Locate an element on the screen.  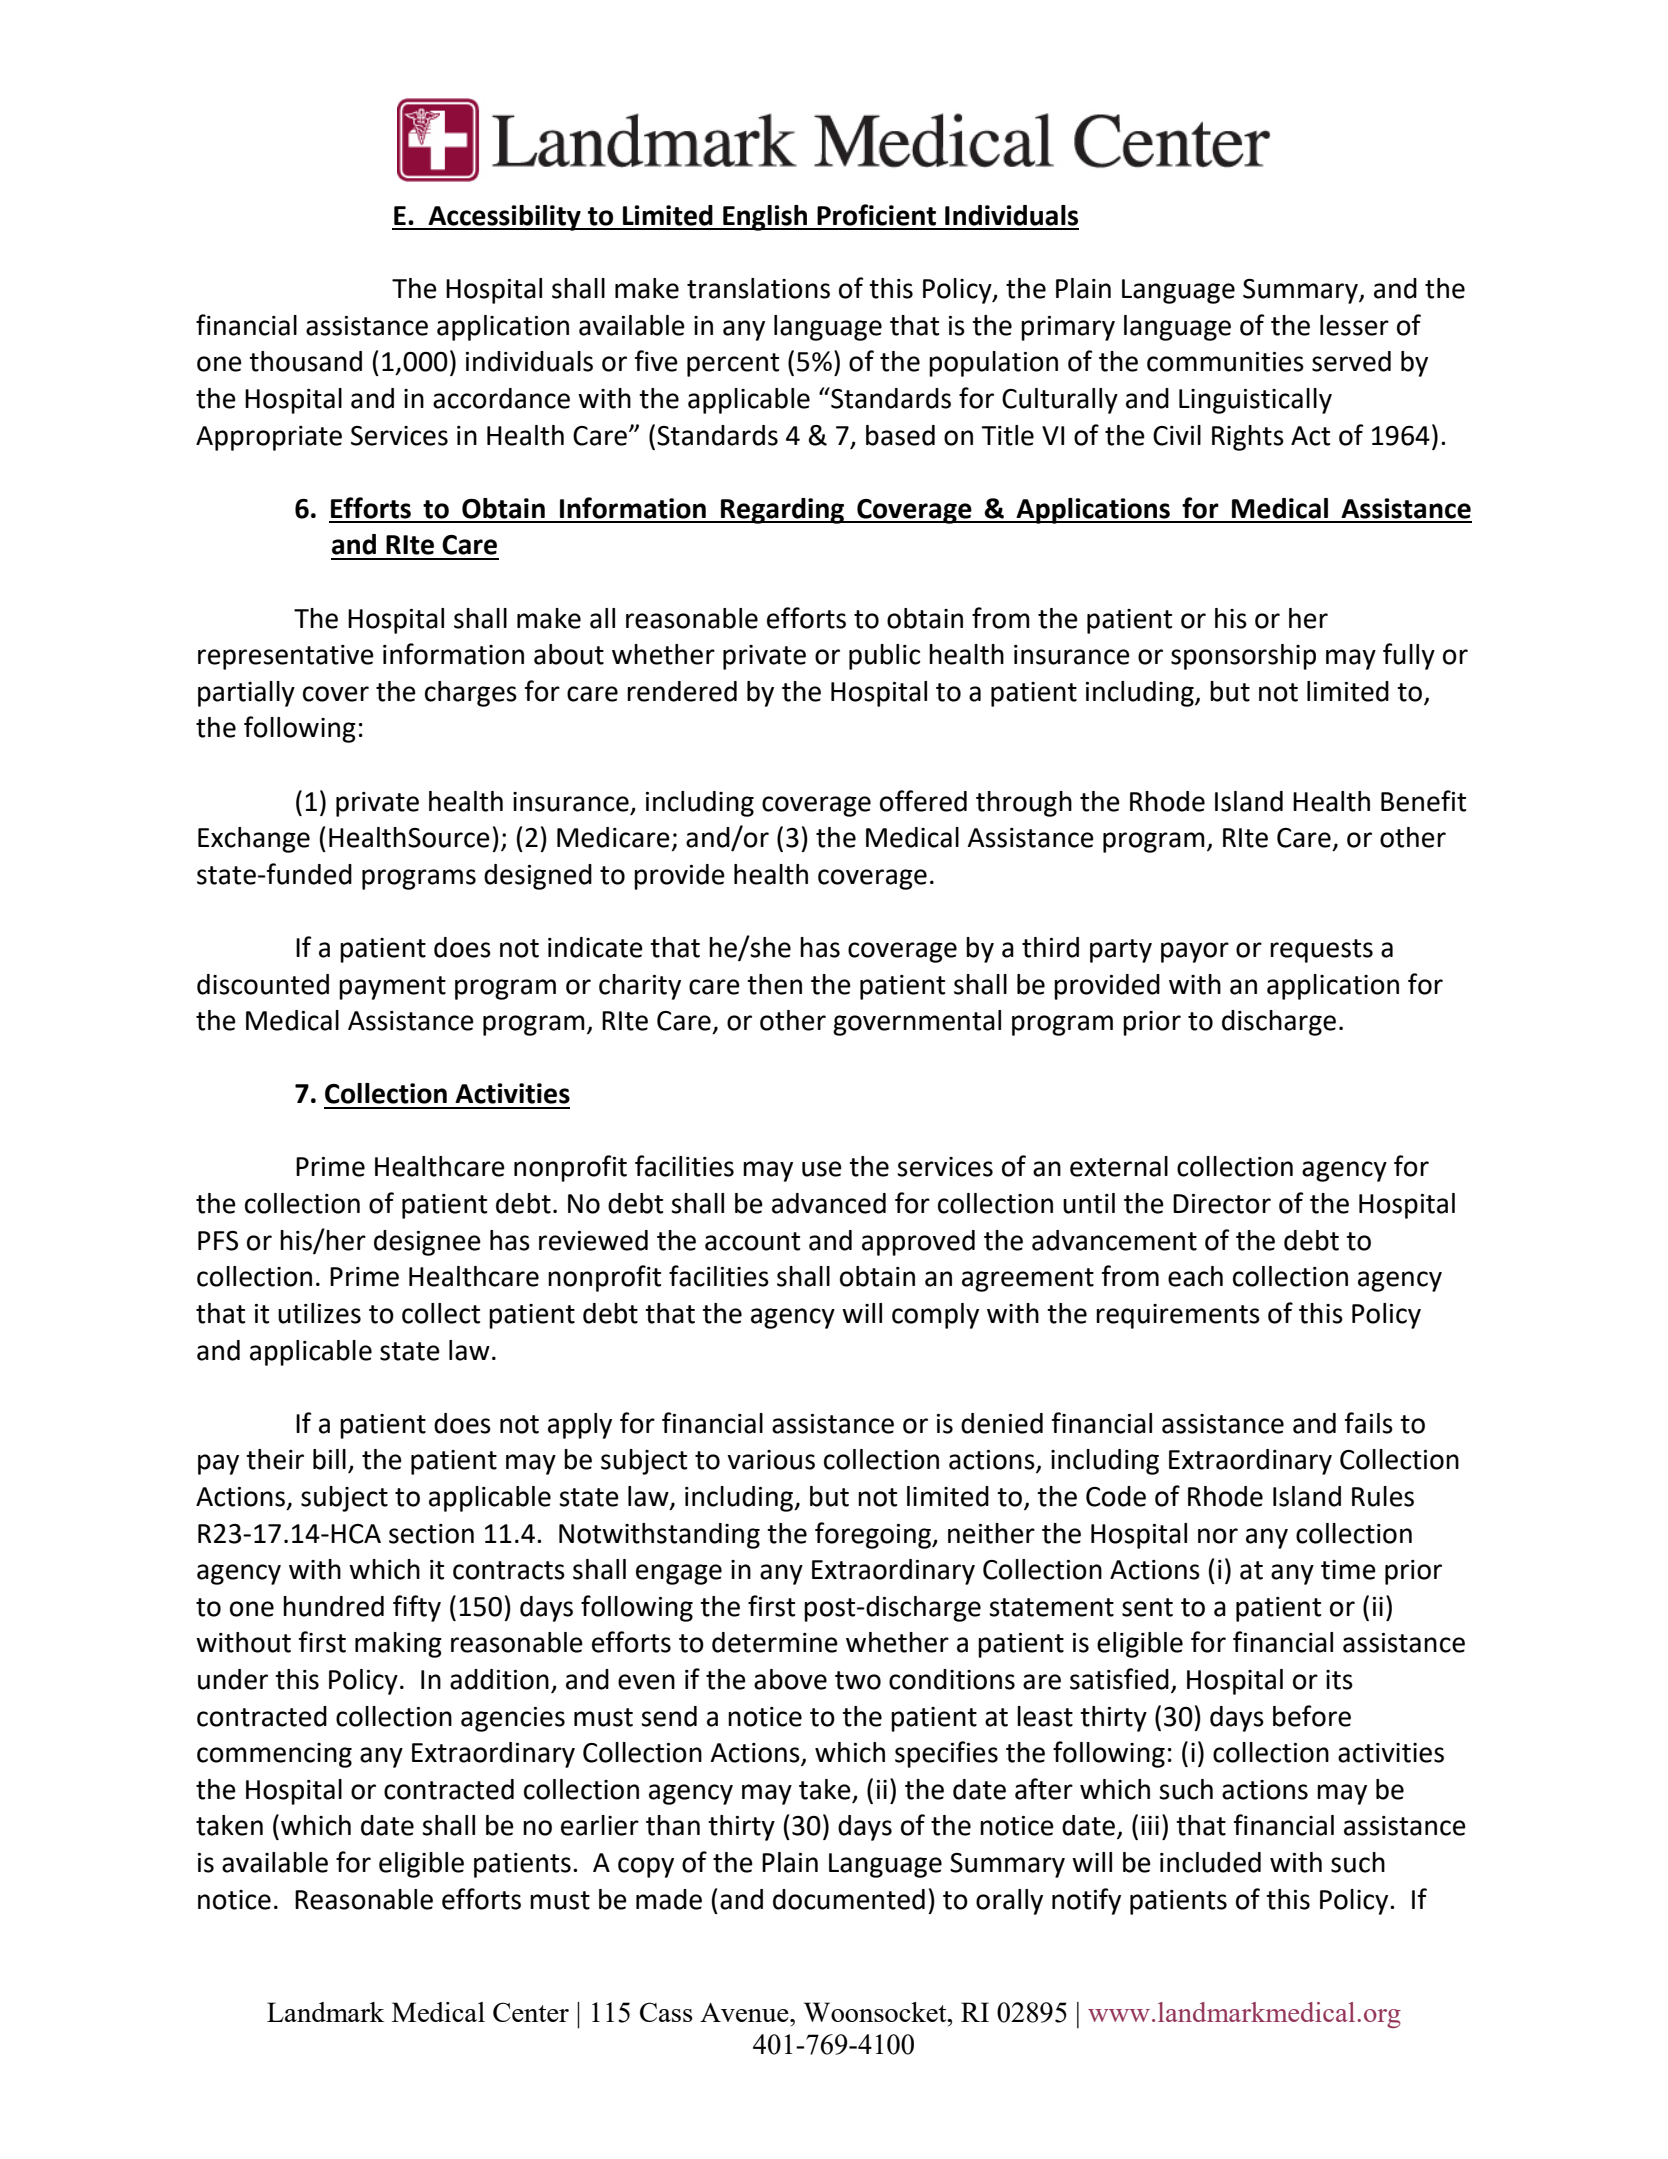
Director is located at coordinates (1222, 1204).
